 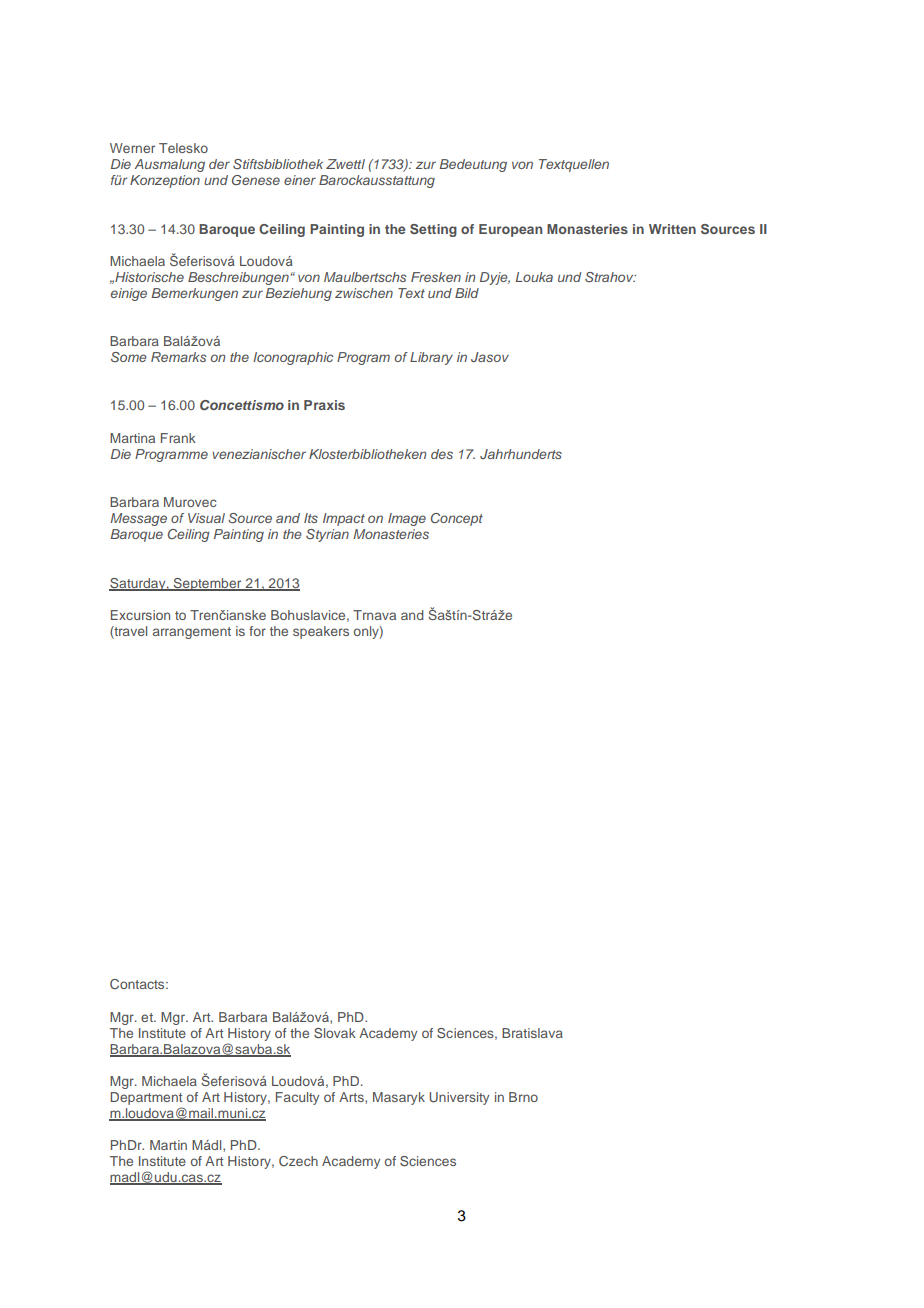 What do you see at coordinates (672, 229) in the document?
I see `Written` at bounding box center [672, 229].
